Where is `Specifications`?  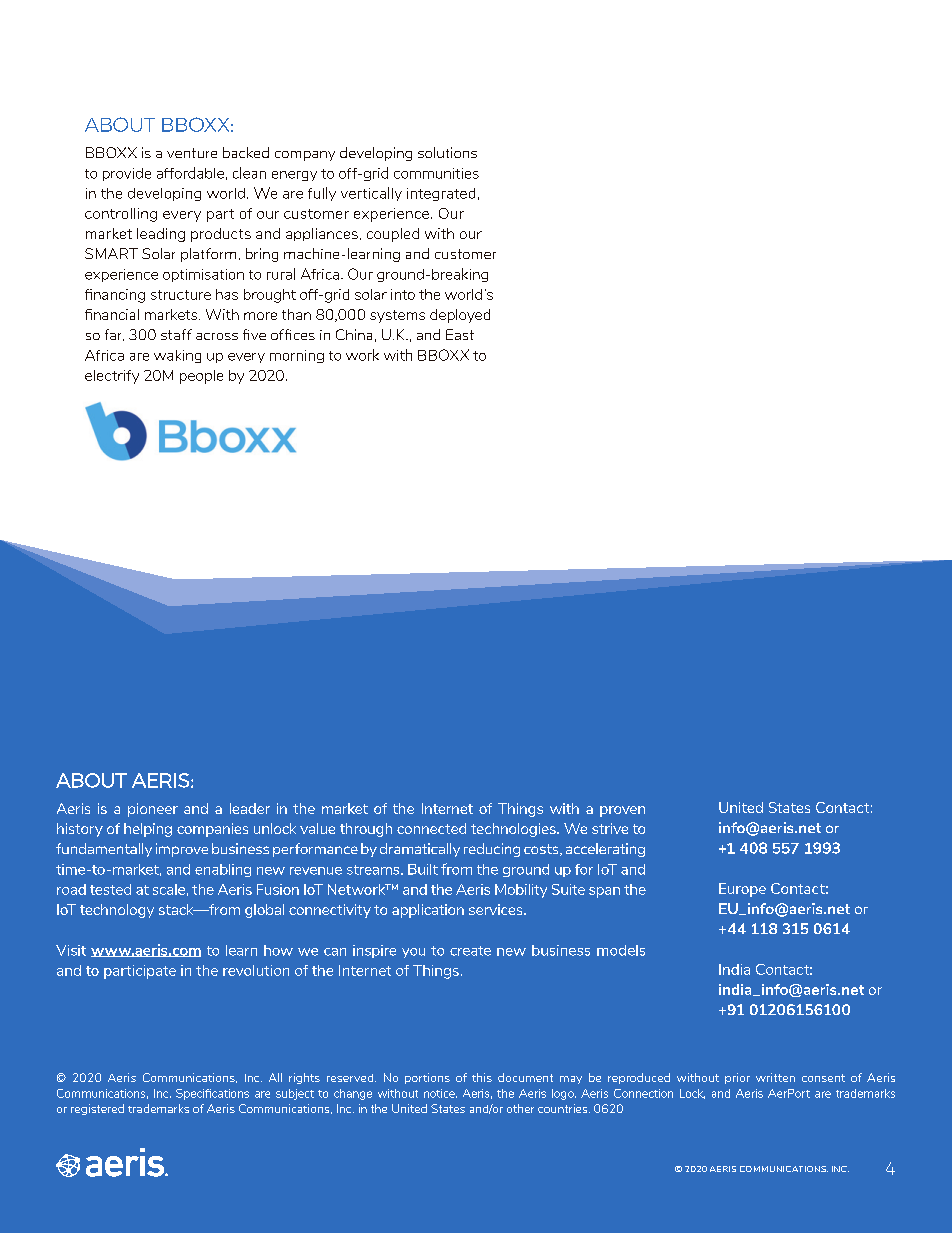
Specifications is located at coordinates (212, 1094).
